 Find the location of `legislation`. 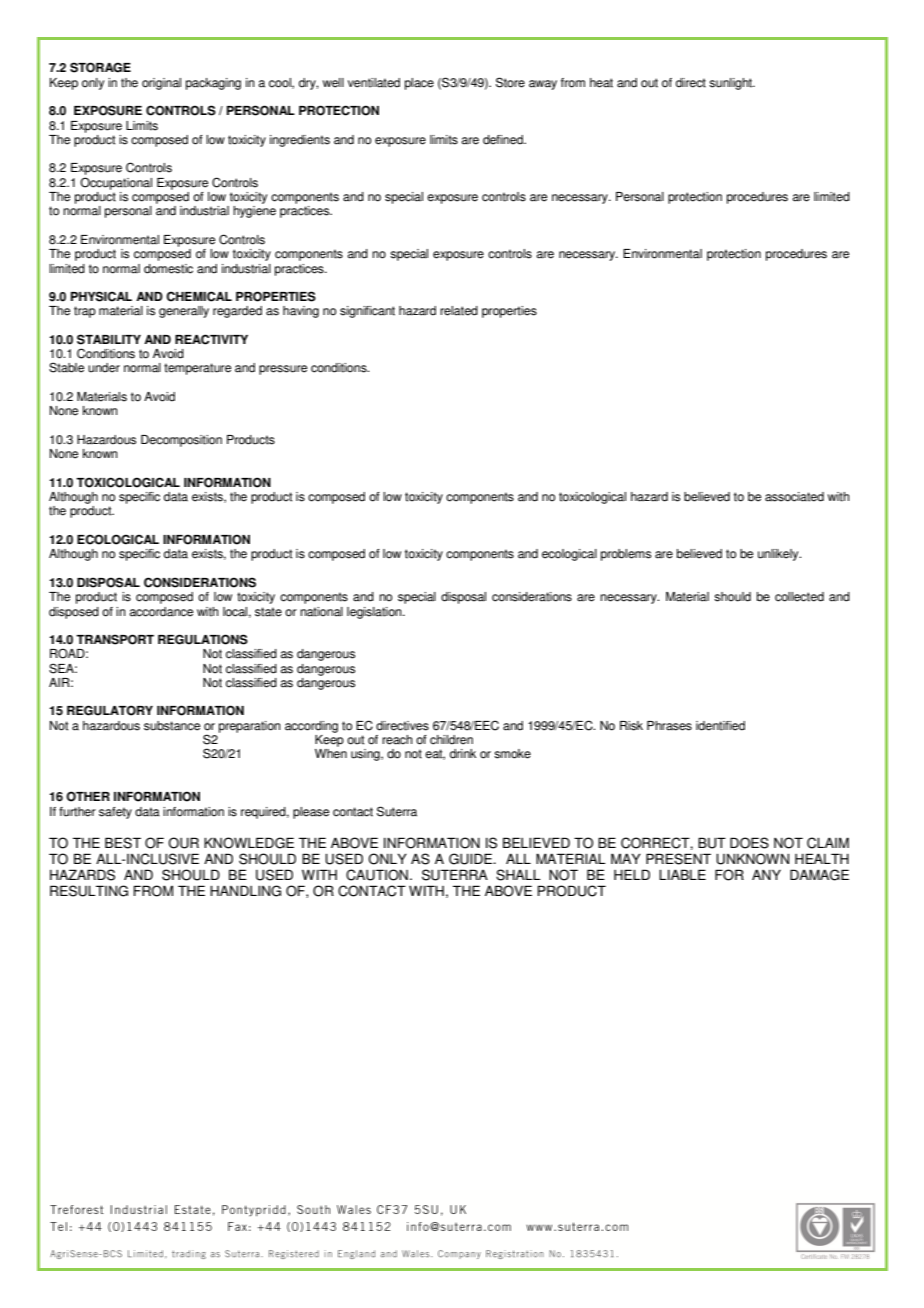

legislation is located at coordinates (375, 613).
